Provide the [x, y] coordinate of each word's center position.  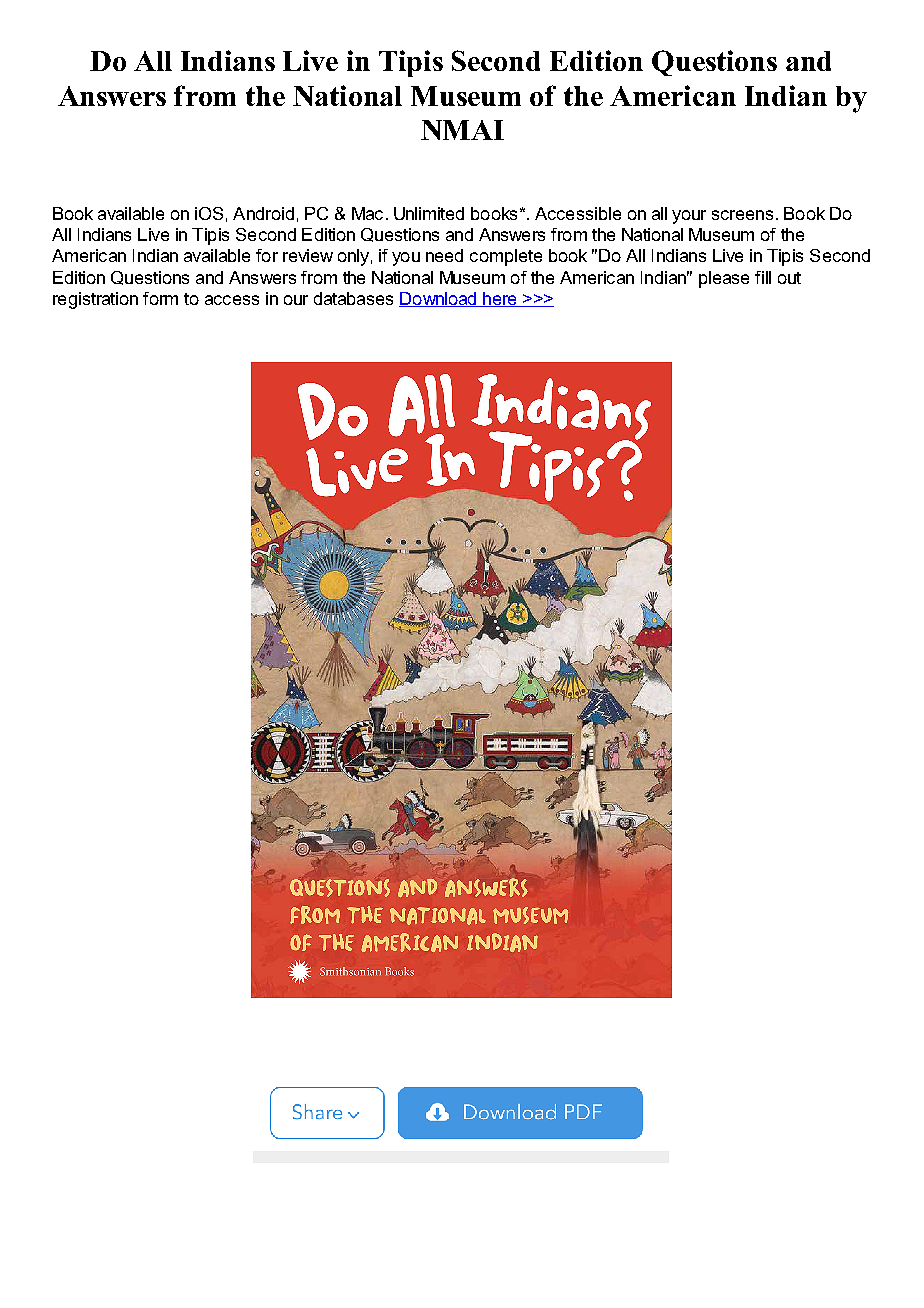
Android [263, 213]
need [444, 255]
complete [506, 257]
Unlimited [429, 213]
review [308, 255]
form [160, 298]
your [689, 217]
